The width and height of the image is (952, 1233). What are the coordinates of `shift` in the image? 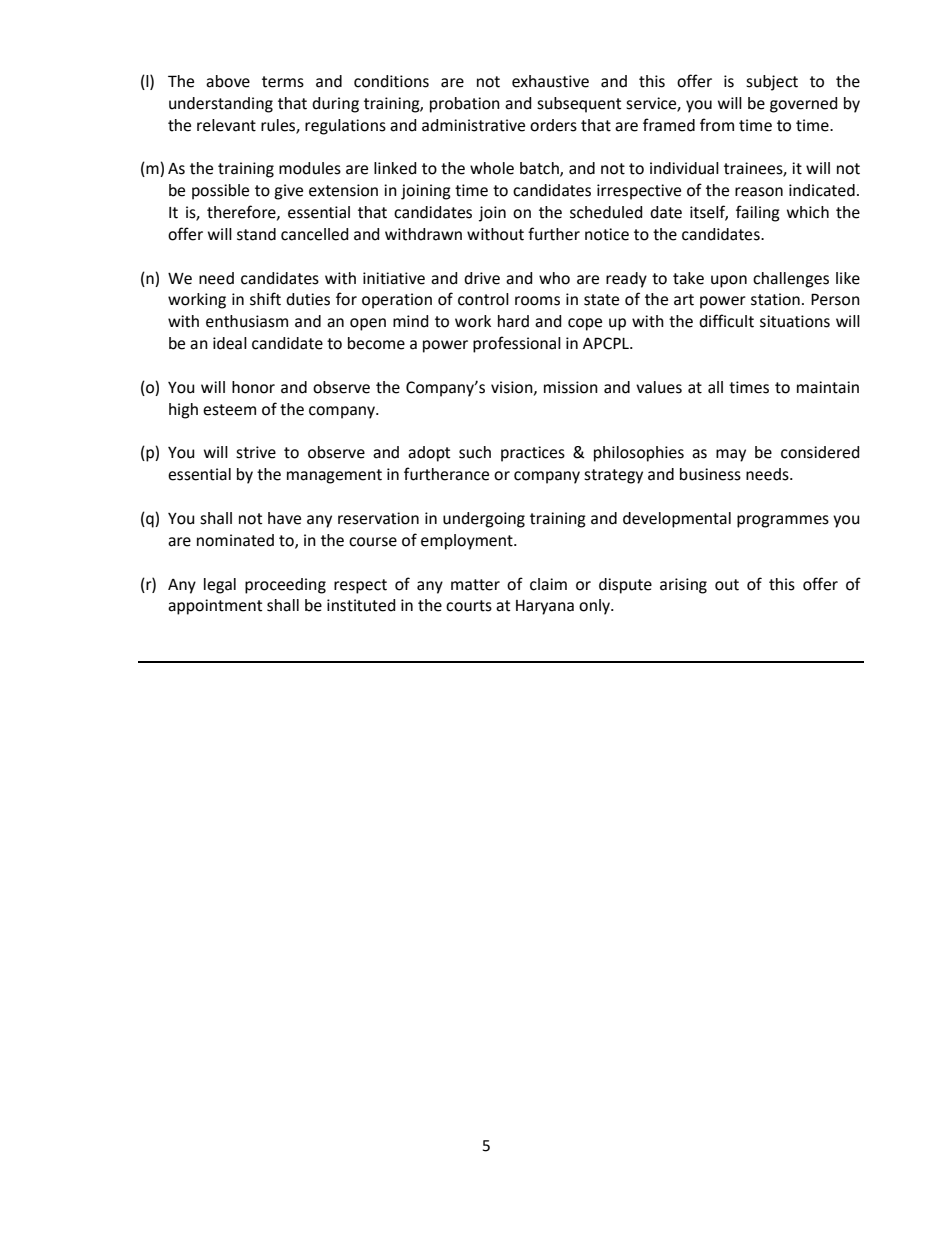 It's located at (265, 299).
